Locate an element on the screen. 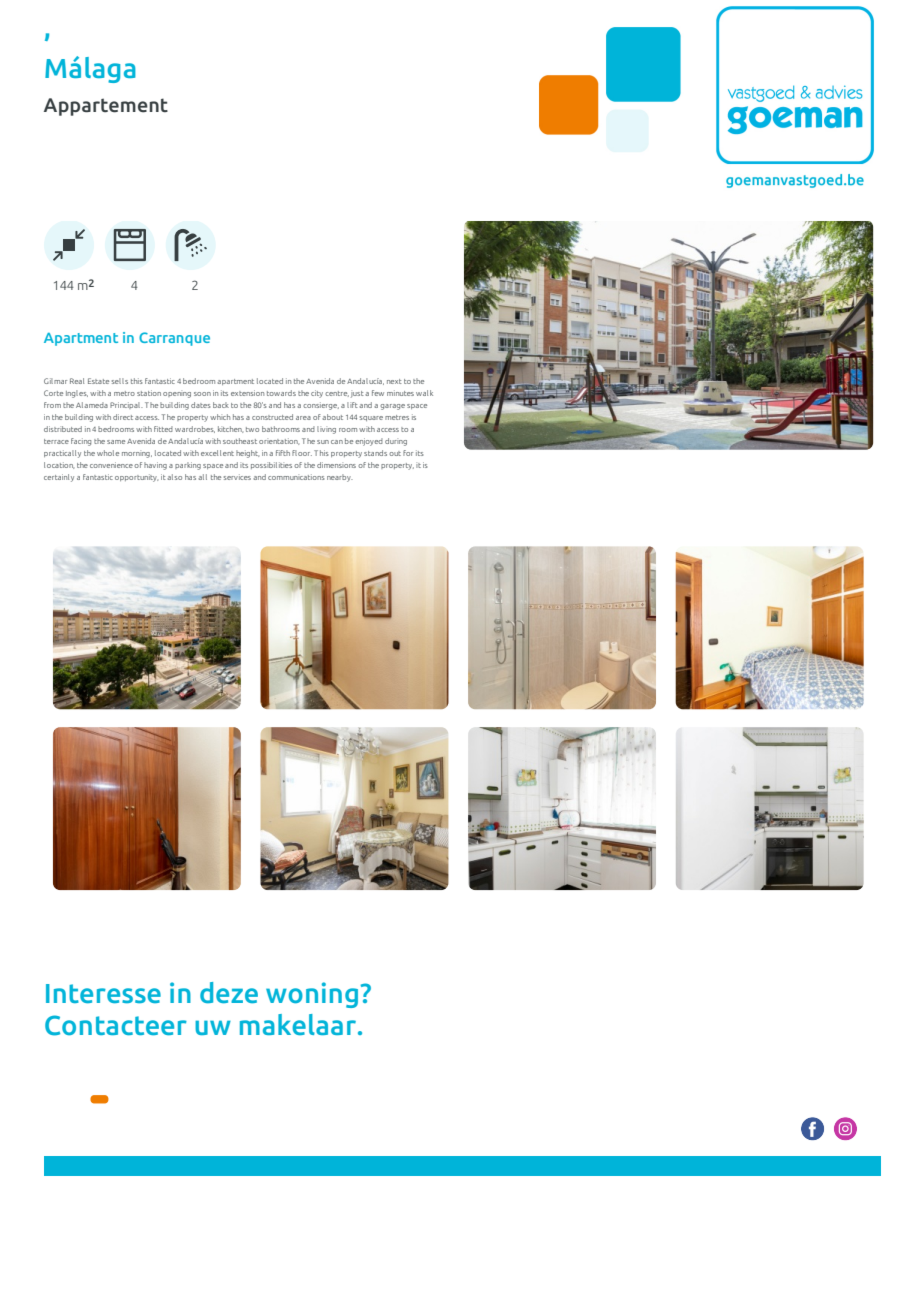 This screenshot has width=924, height=1308. extension is located at coordinates (247, 393).
